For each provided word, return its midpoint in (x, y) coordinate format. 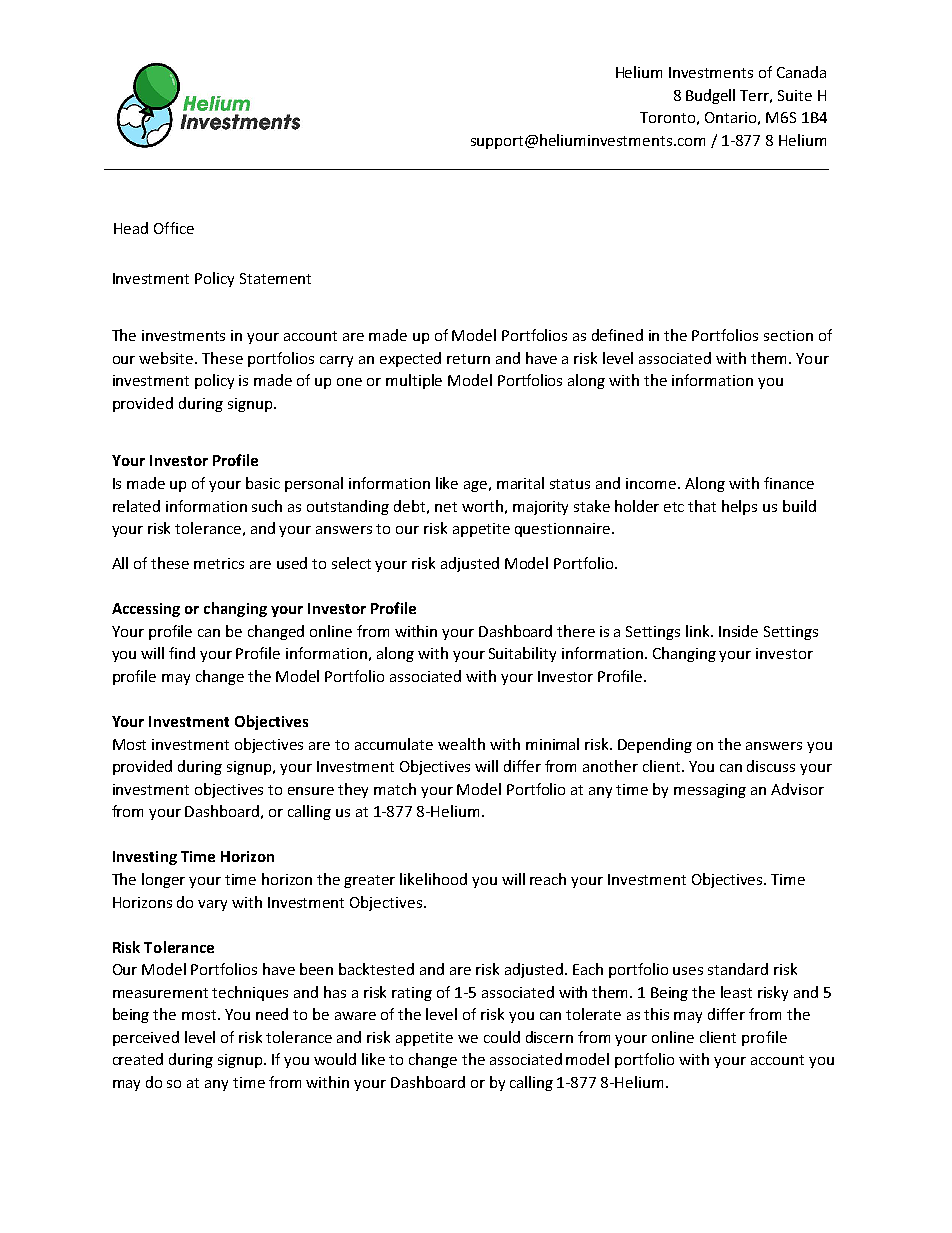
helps (739, 507)
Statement (275, 278)
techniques (250, 993)
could (502, 1037)
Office (174, 228)
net (446, 507)
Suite (795, 95)
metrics (219, 563)
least (736, 992)
